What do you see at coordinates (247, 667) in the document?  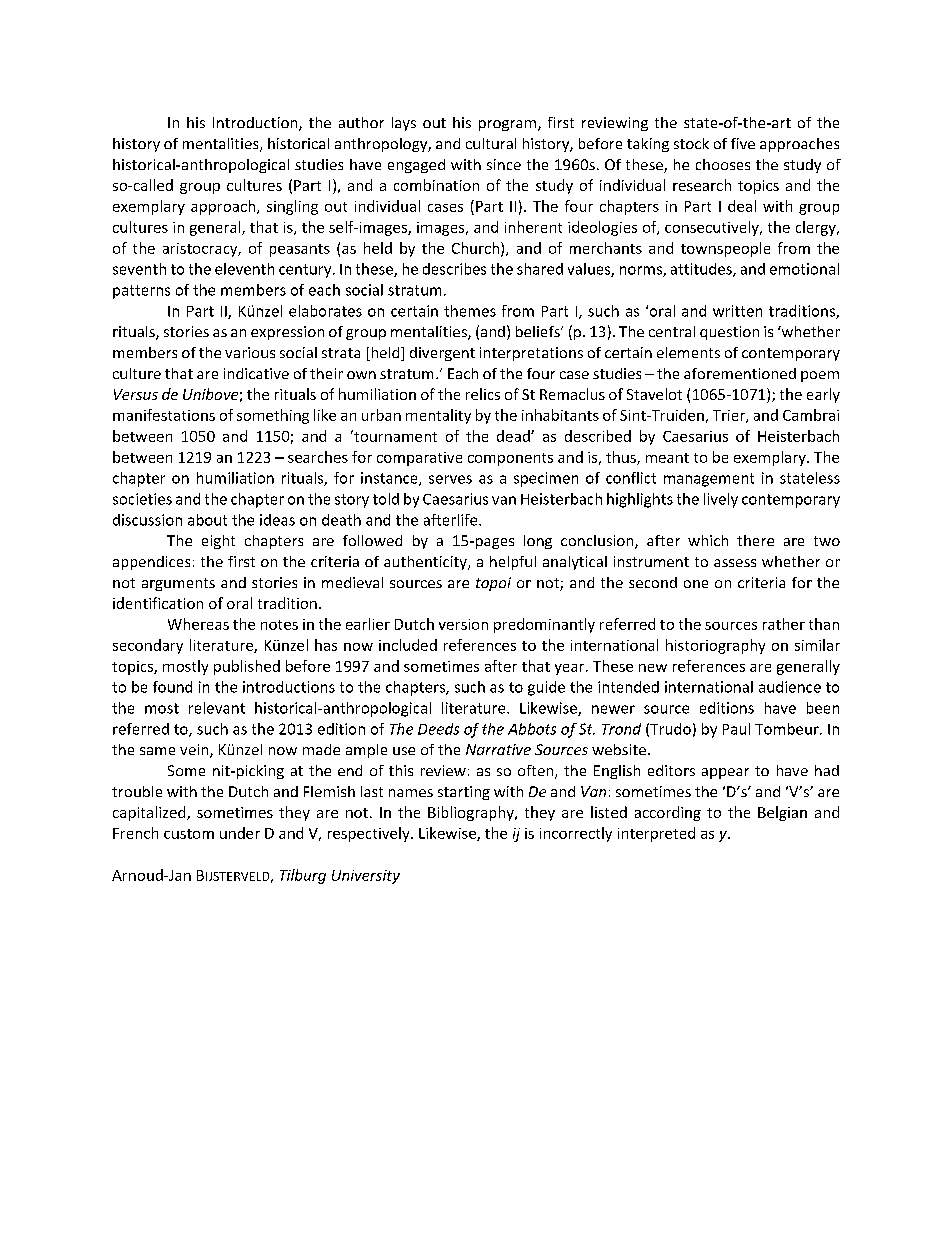 I see `published` at bounding box center [247, 667].
